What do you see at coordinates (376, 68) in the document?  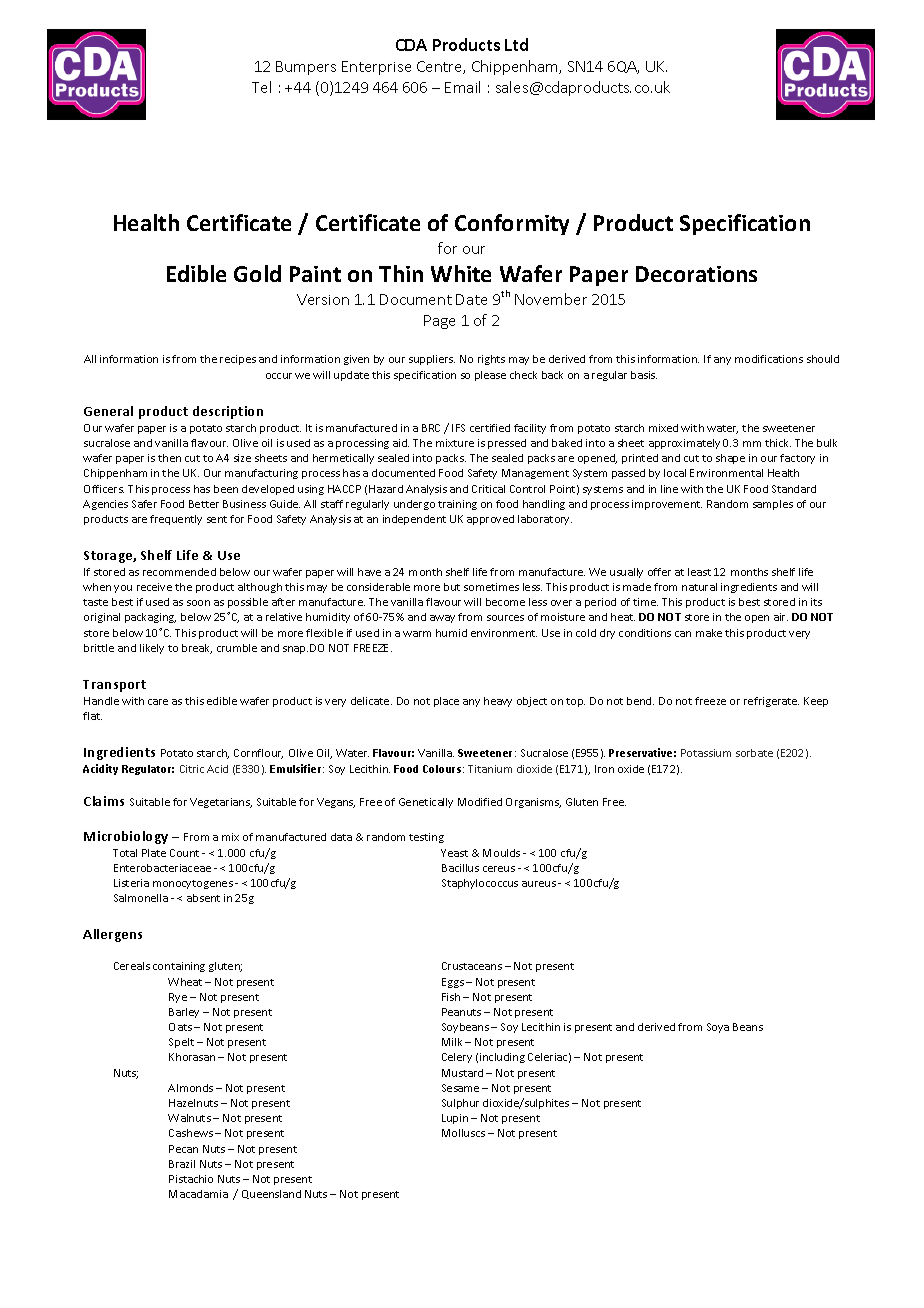 I see `Enterprise` at bounding box center [376, 68].
